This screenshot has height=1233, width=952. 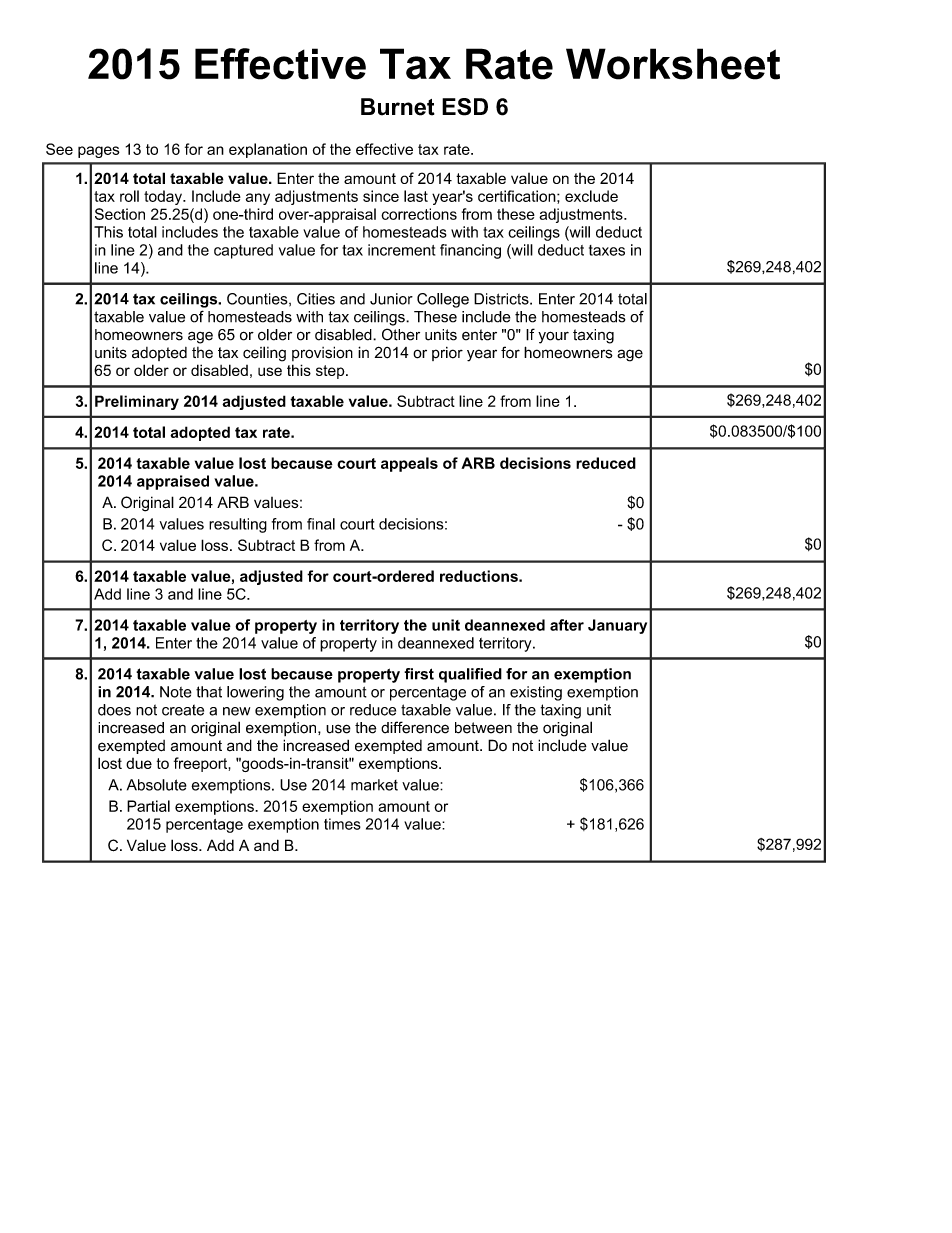 I want to click on Preliminary, so click(x=137, y=402).
